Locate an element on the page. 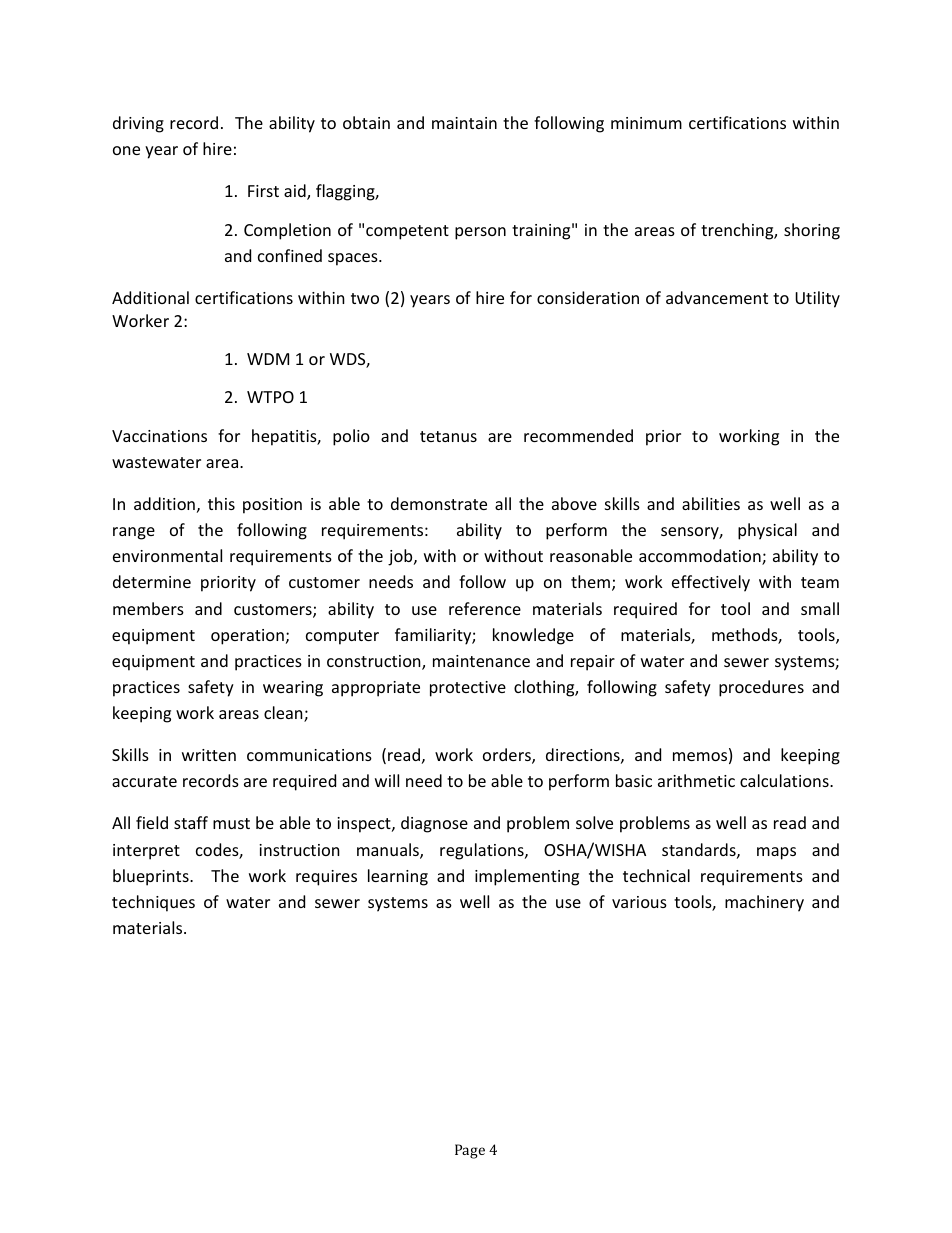 Image resolution: width=952 pixels, height=1233 pixels. Vaccinations is located at coordinates (159, 436).
